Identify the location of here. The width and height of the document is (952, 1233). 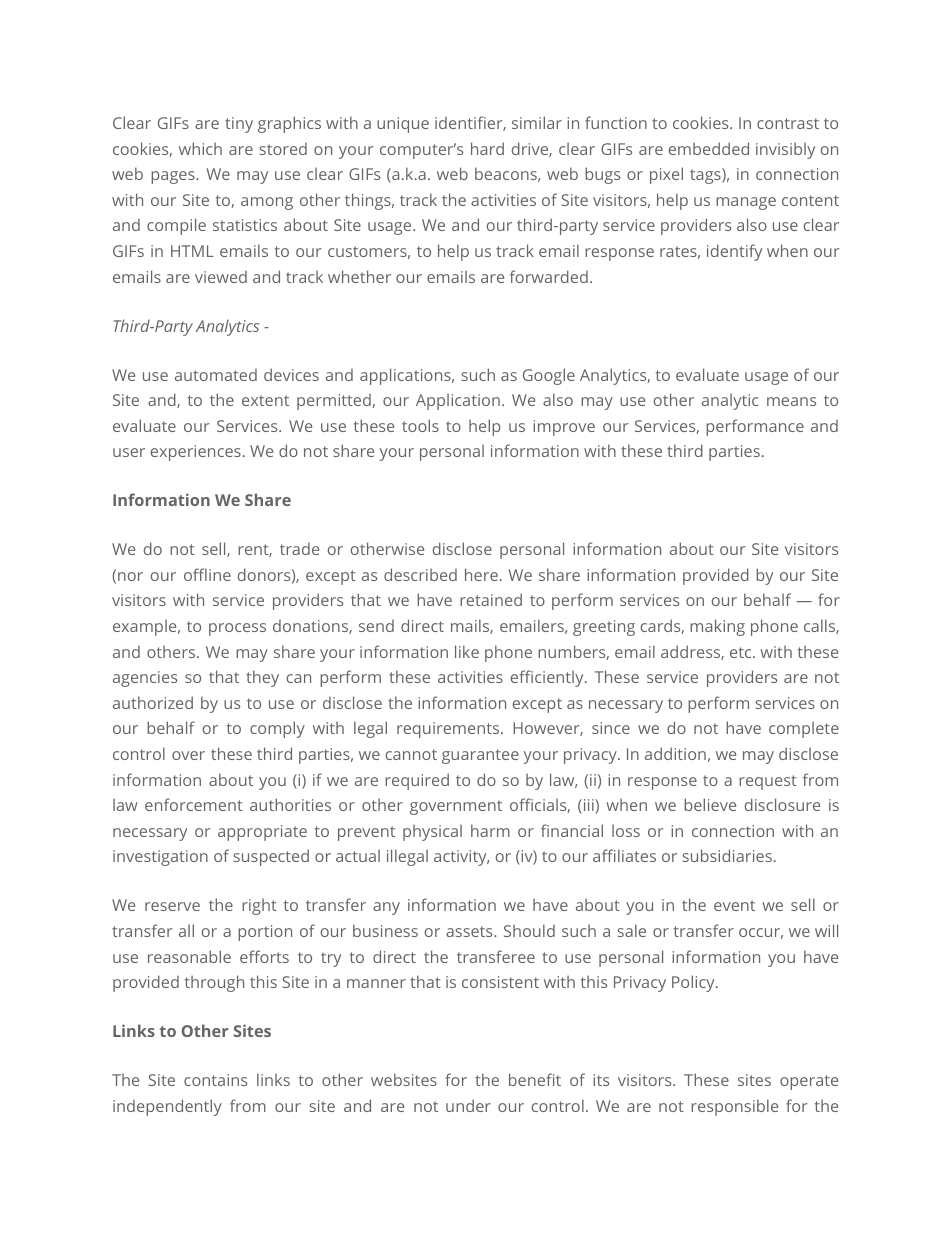
(481, 574).
